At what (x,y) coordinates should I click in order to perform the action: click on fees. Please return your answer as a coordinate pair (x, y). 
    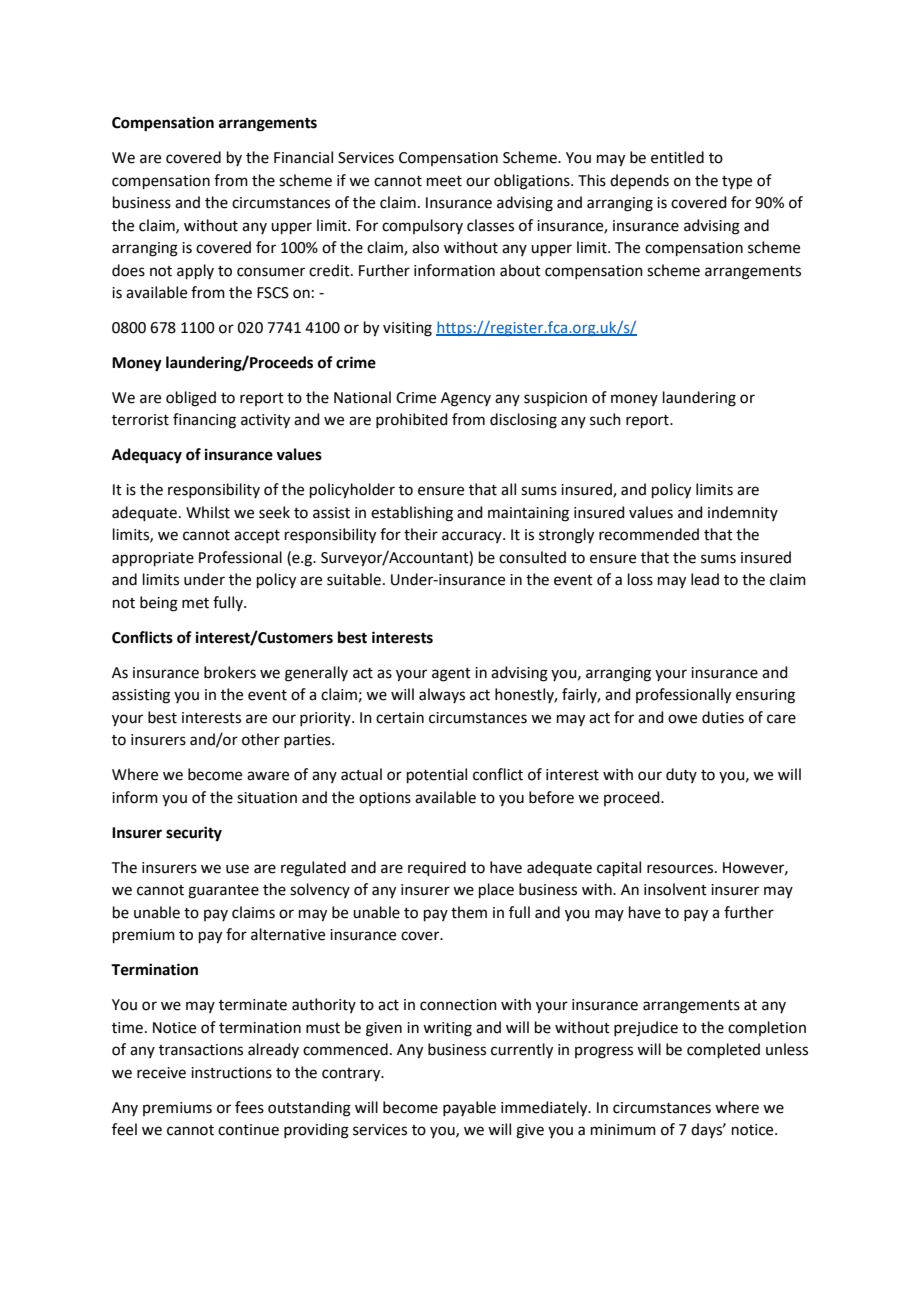
    Looking at the image, I should click on (249, 1107).
